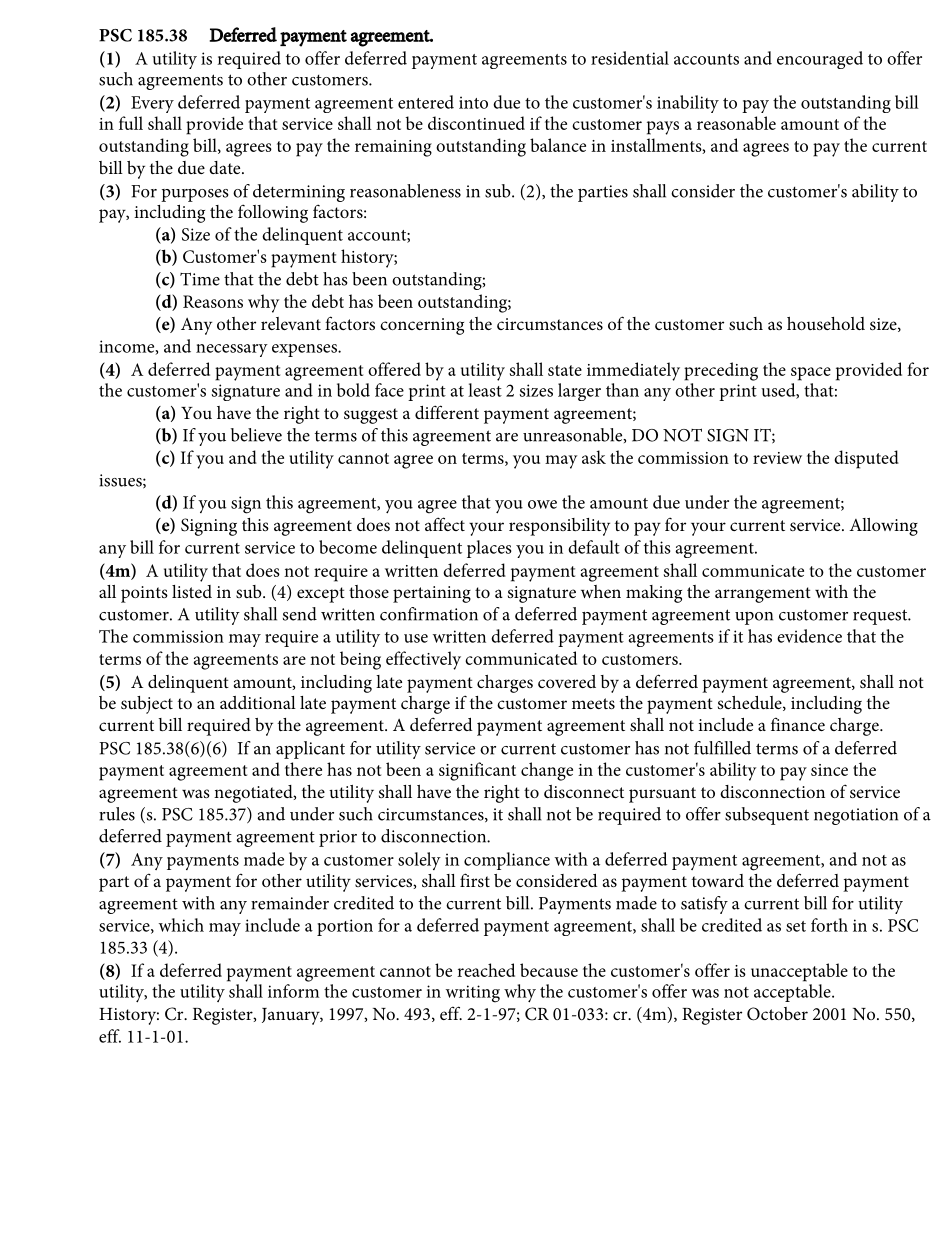  What do you see at coordinates (883, 527) in the screenshot?
I see `Allowing` at bounding box center [883, 527].
